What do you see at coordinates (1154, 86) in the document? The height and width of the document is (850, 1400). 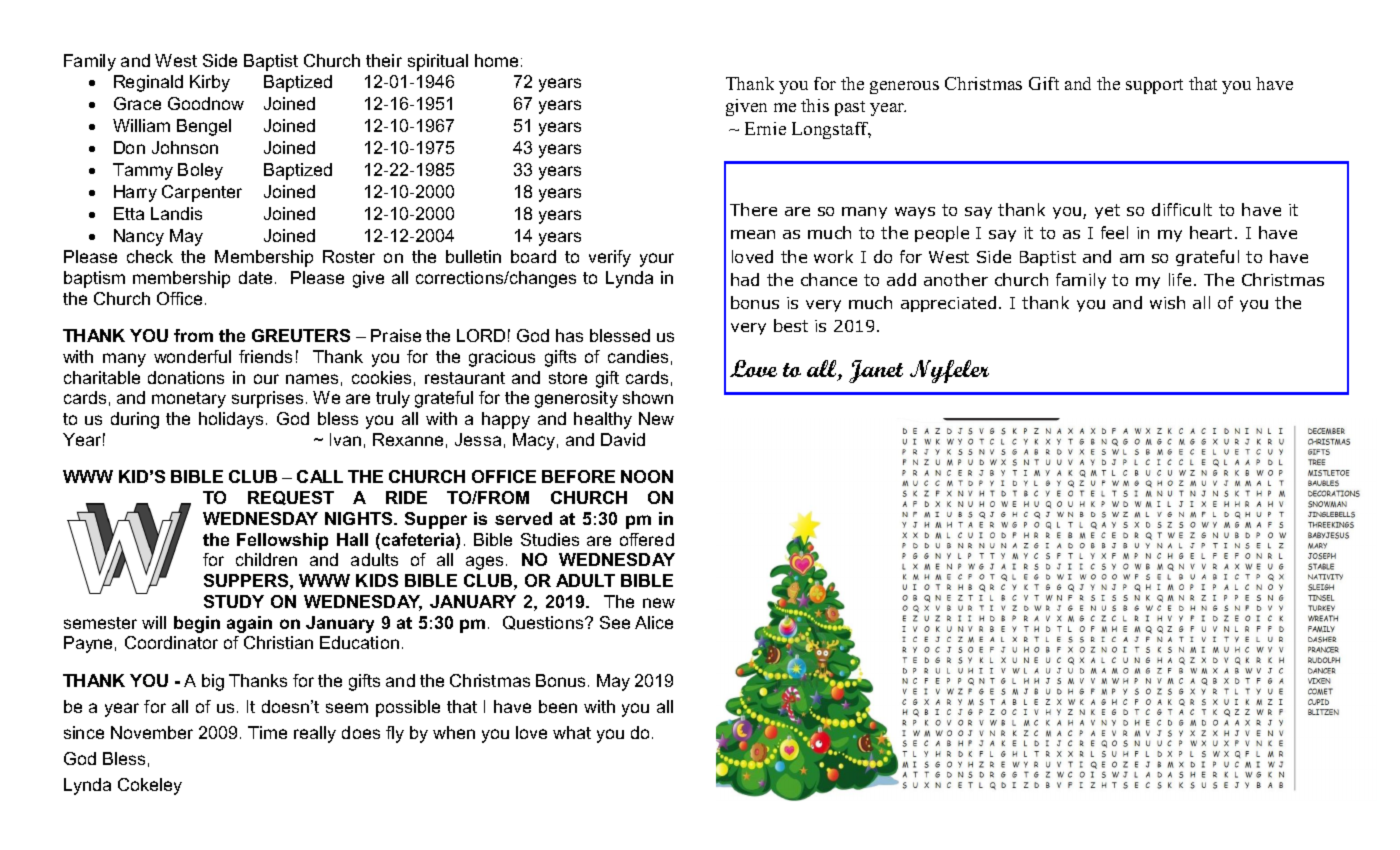 I see `support` at bounding box center [1154, 86].
